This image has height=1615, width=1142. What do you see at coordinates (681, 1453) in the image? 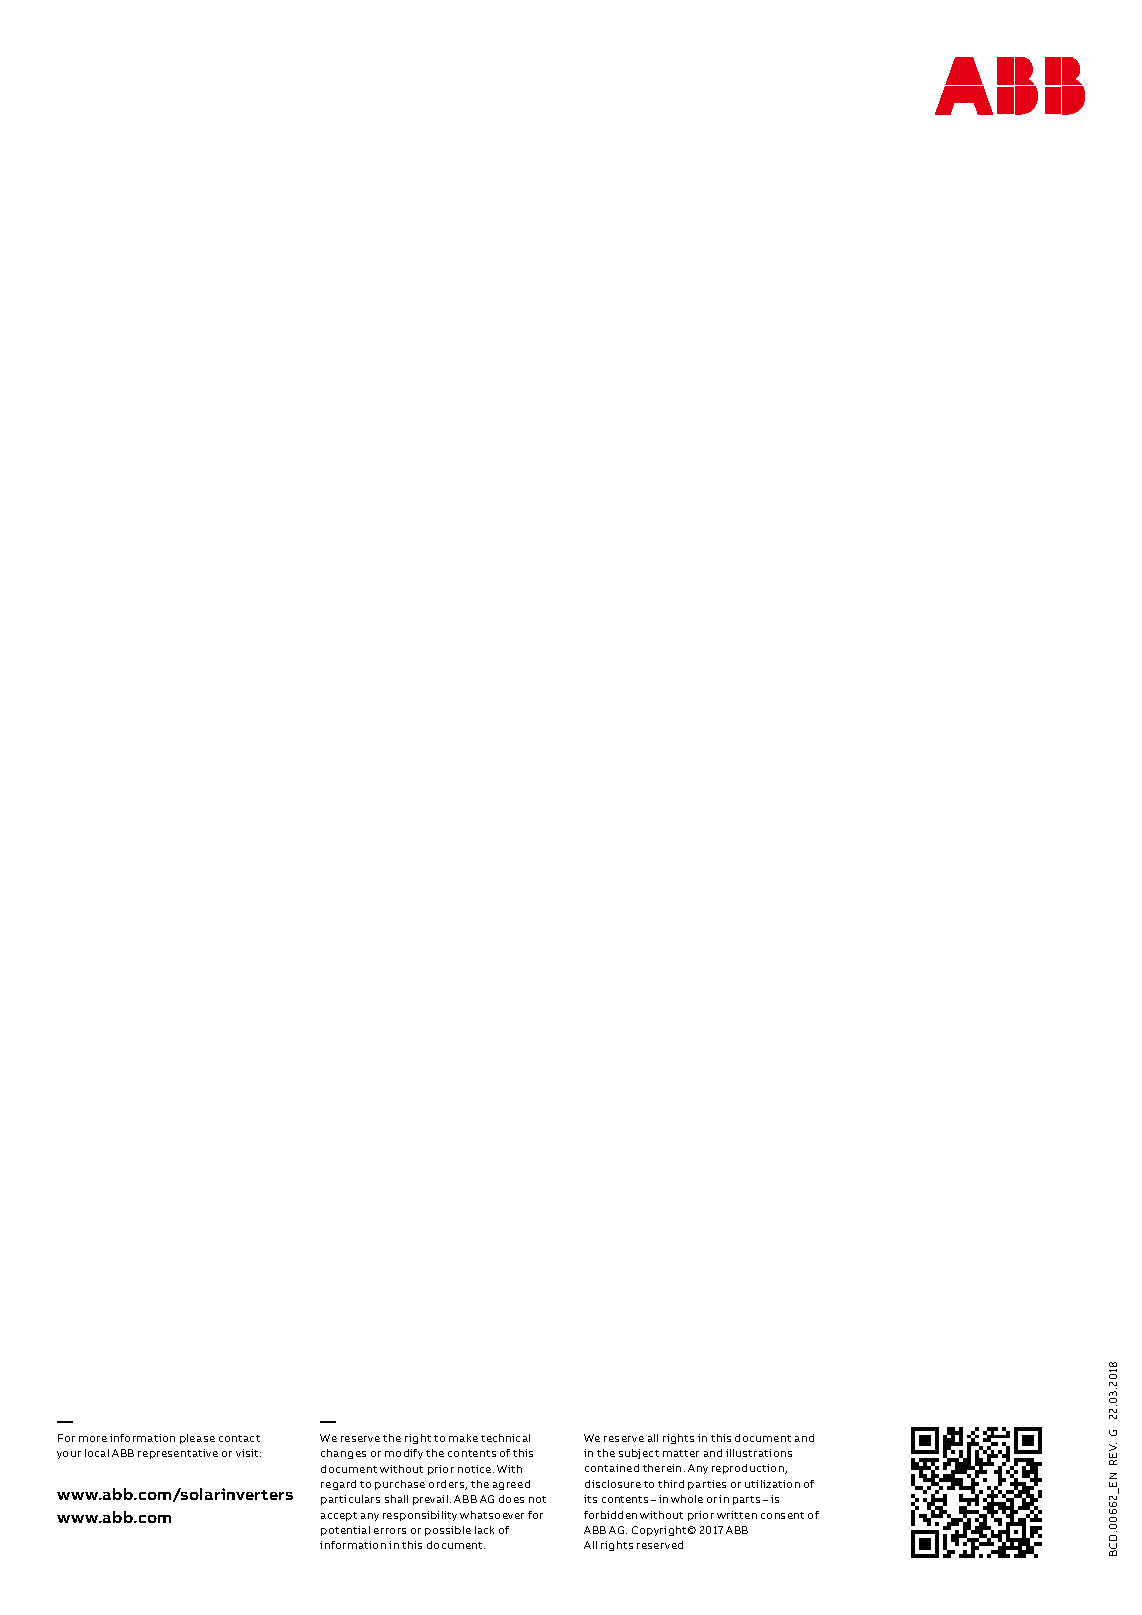
I see `matter` at bounding box center [681, 1453].
